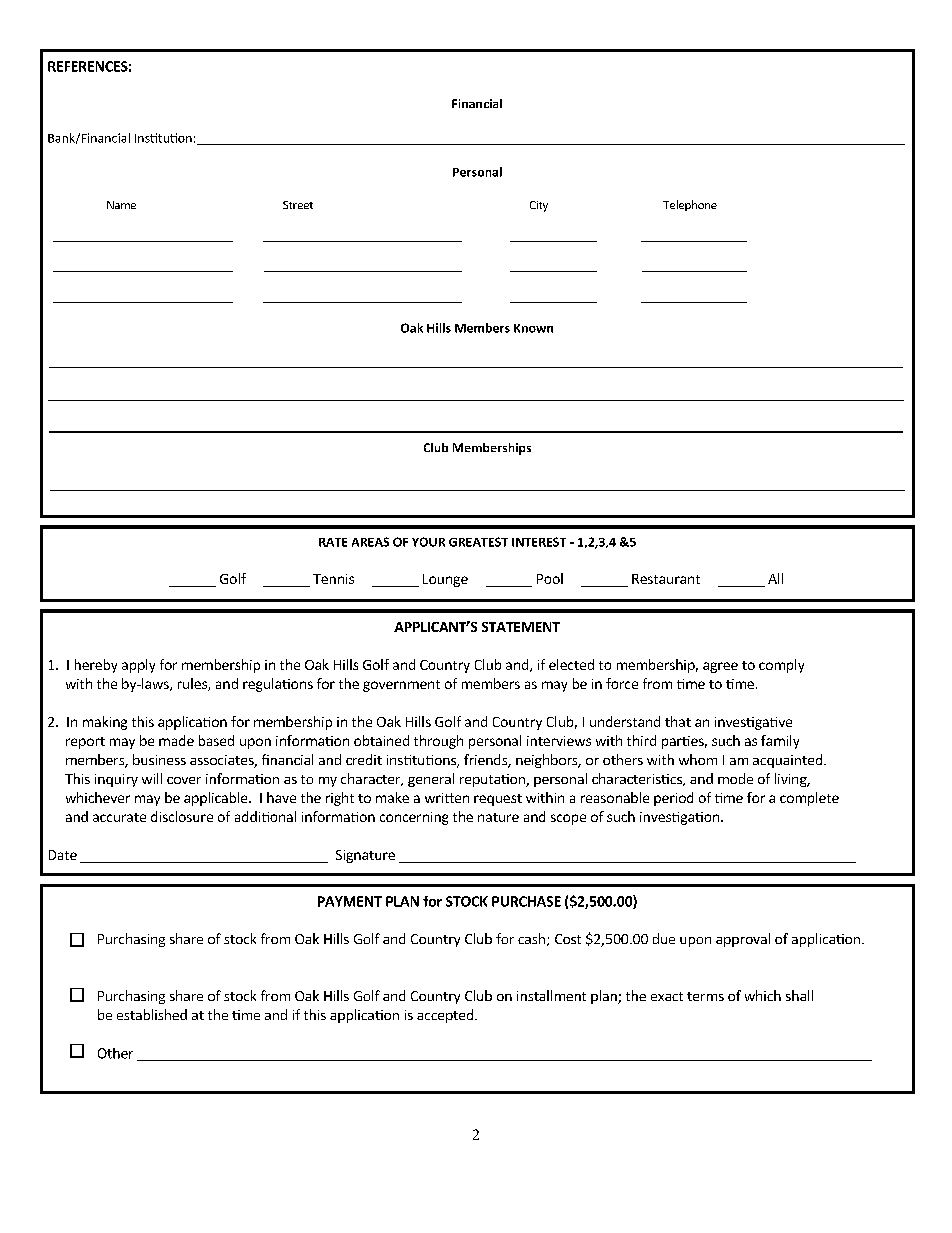 This screenshot has width=952, height=1233. Describe the element at coordinates (690, 205) in the screenshot. I see `Telephone` at that location.
